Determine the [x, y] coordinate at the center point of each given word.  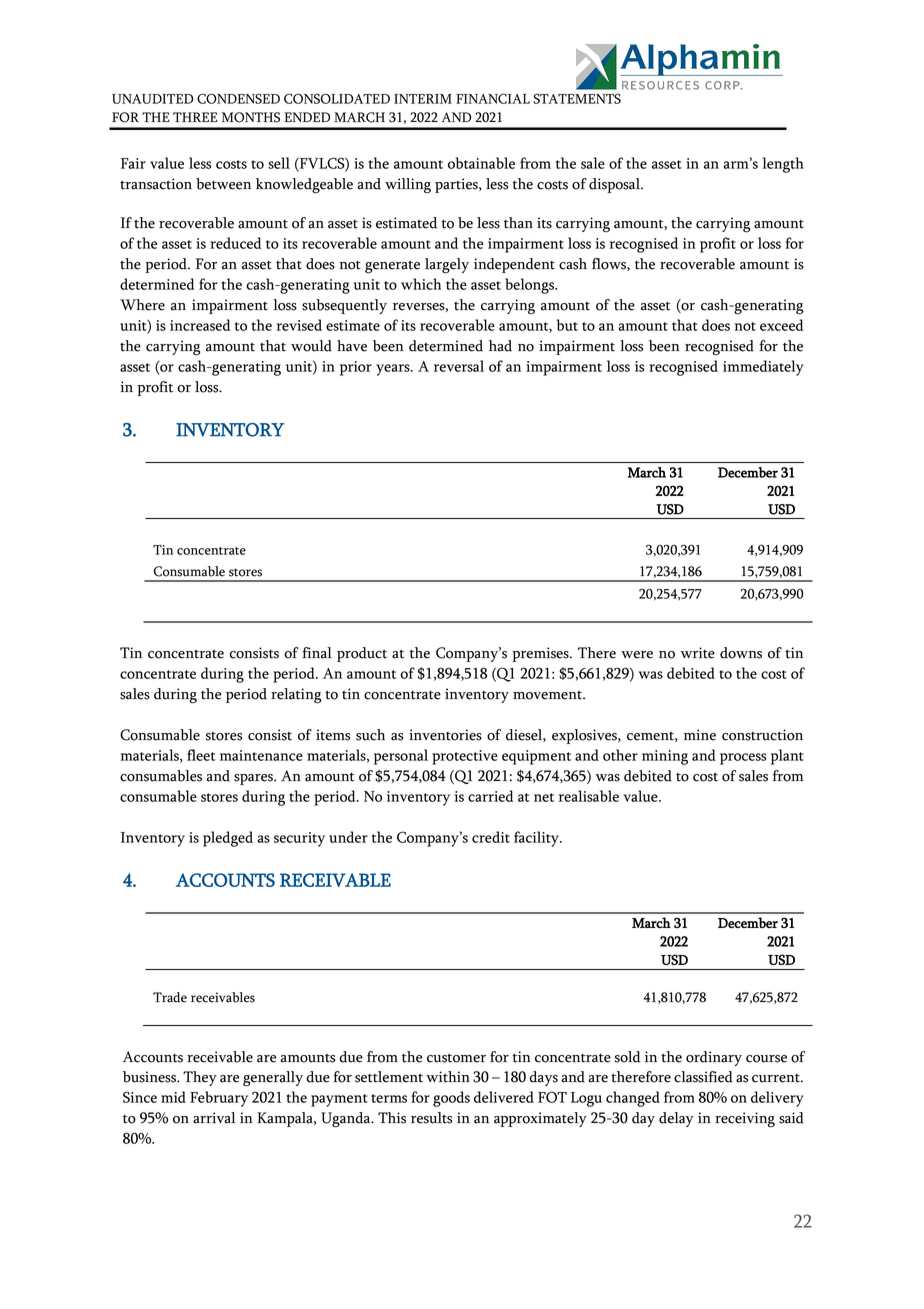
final [317, 653]
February [219, 1099]
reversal [459, 366]
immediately [763, 368]
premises [541, 654]
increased [200, 325]
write [697, 653]
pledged [228, 839]
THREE [195, 117]
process [743, 759]
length [783, 165]
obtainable [481, 163]
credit [491, 837]
